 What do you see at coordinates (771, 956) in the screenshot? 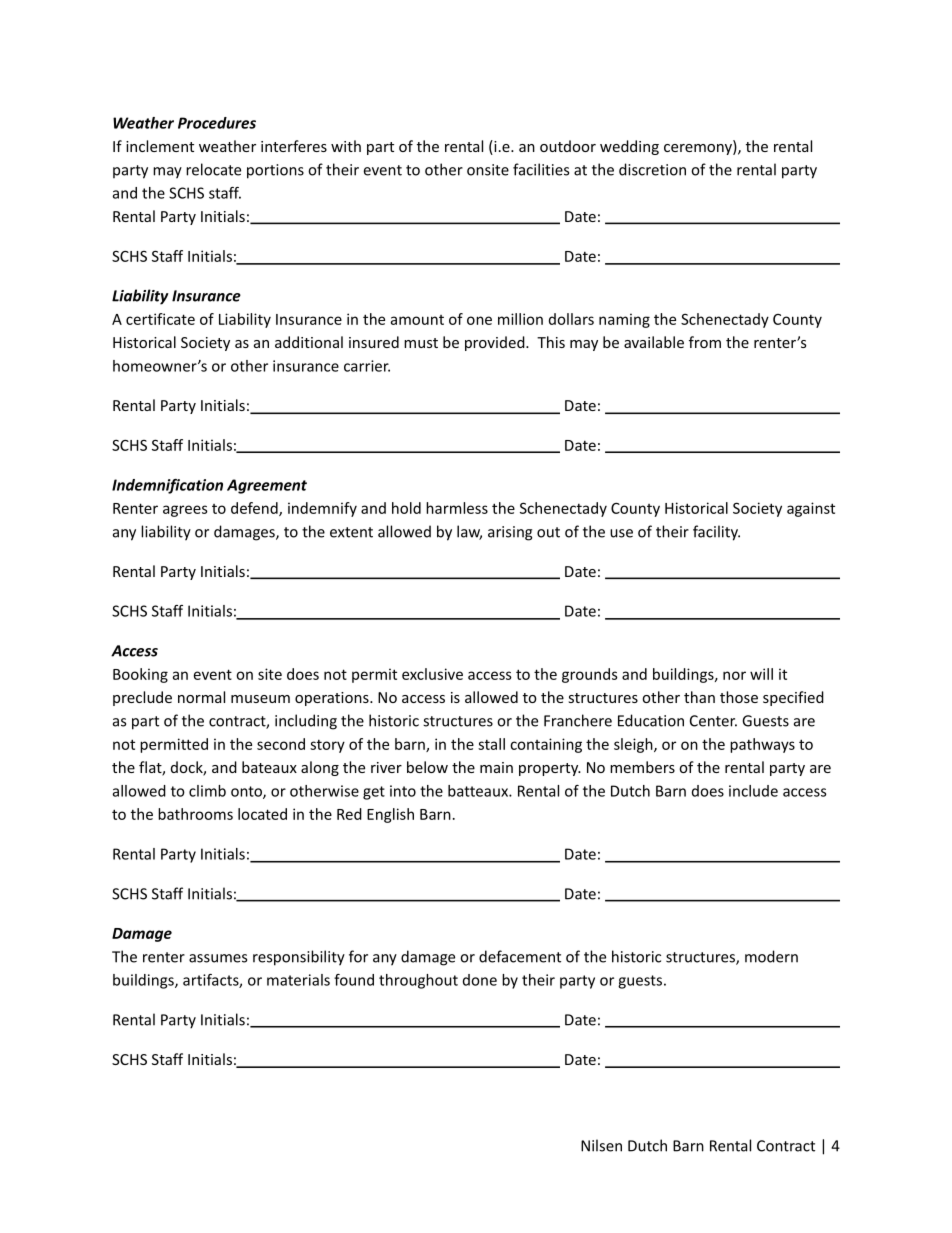
I see `modern` at bounding box center [771, 956].
